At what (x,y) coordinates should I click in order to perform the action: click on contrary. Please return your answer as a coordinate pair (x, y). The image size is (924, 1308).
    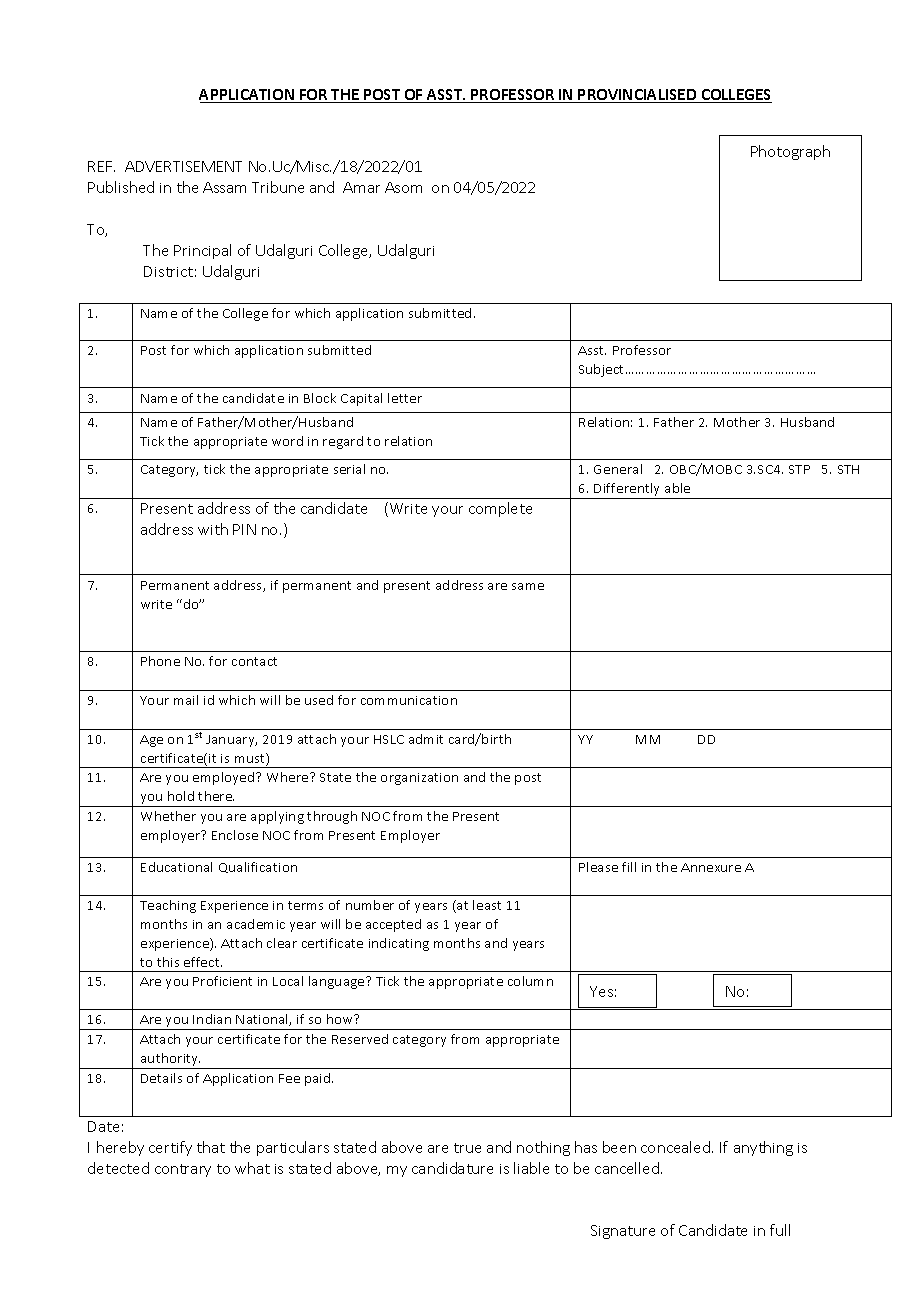
    Looking at the image, I should click on (183, 1170).
